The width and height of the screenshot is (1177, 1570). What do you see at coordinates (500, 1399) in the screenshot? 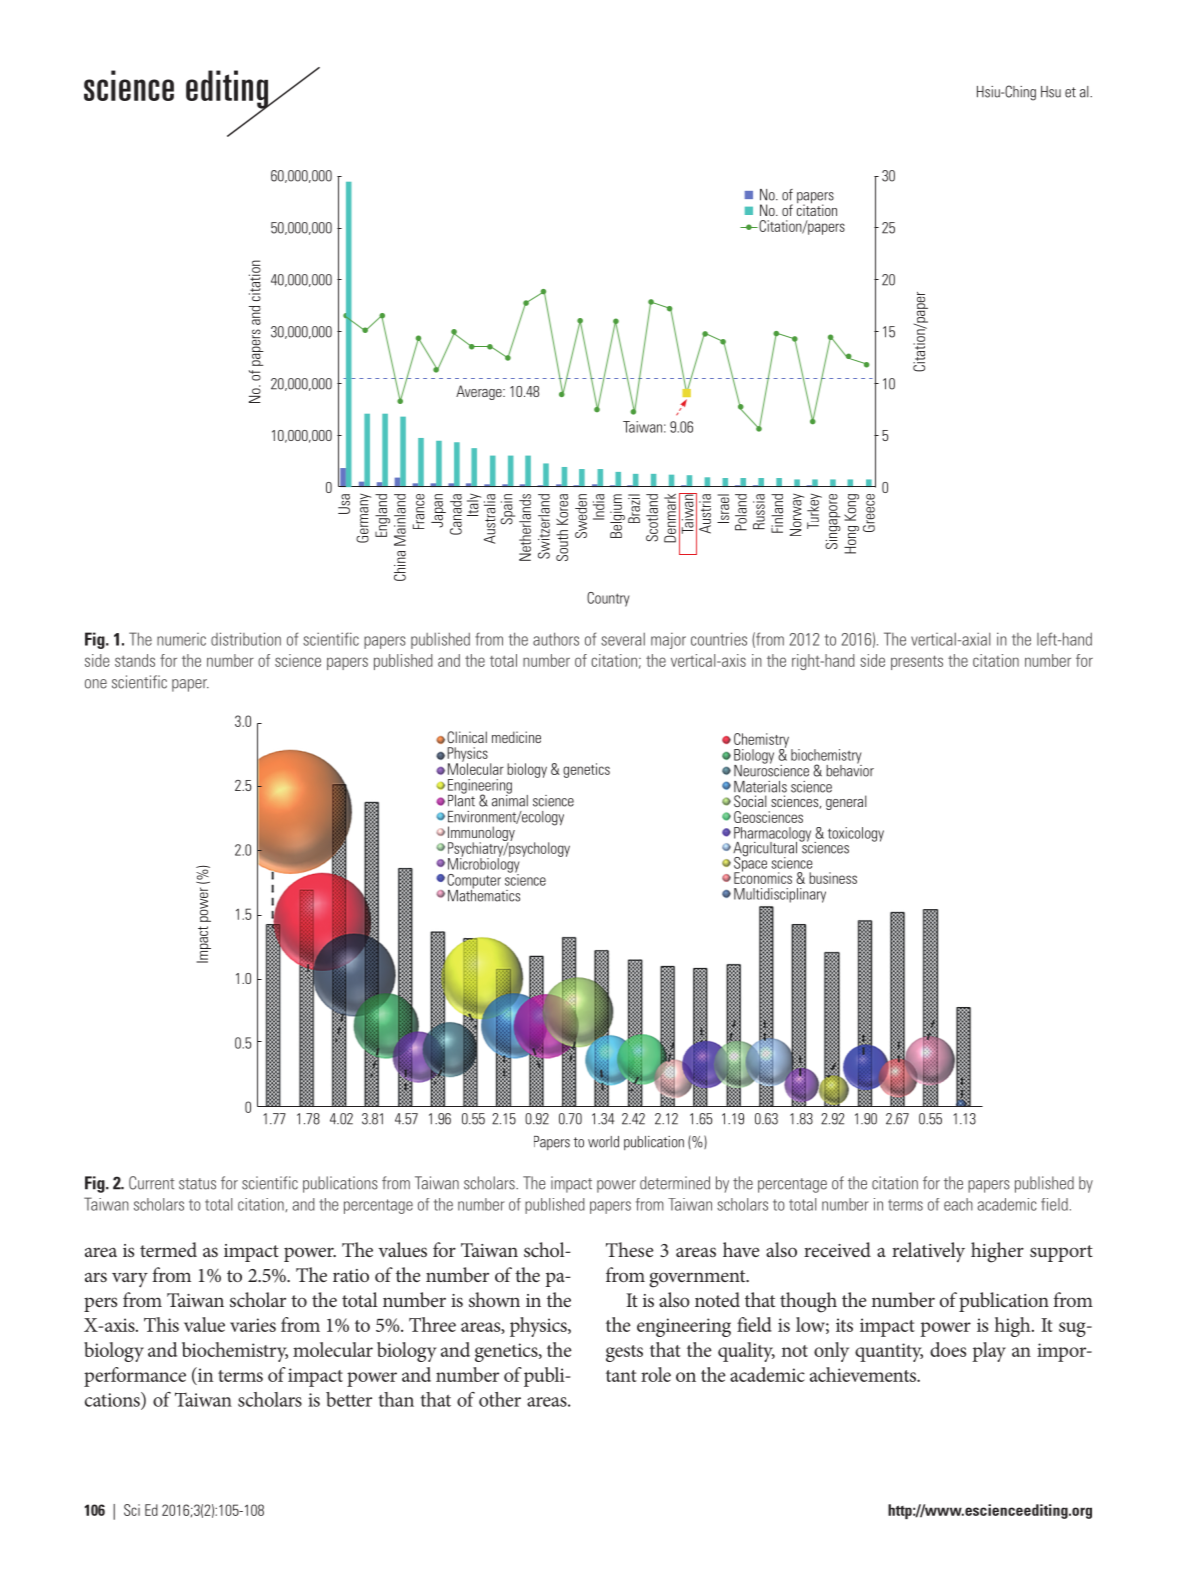
I see `other` at bounding box center [500, 1399].
